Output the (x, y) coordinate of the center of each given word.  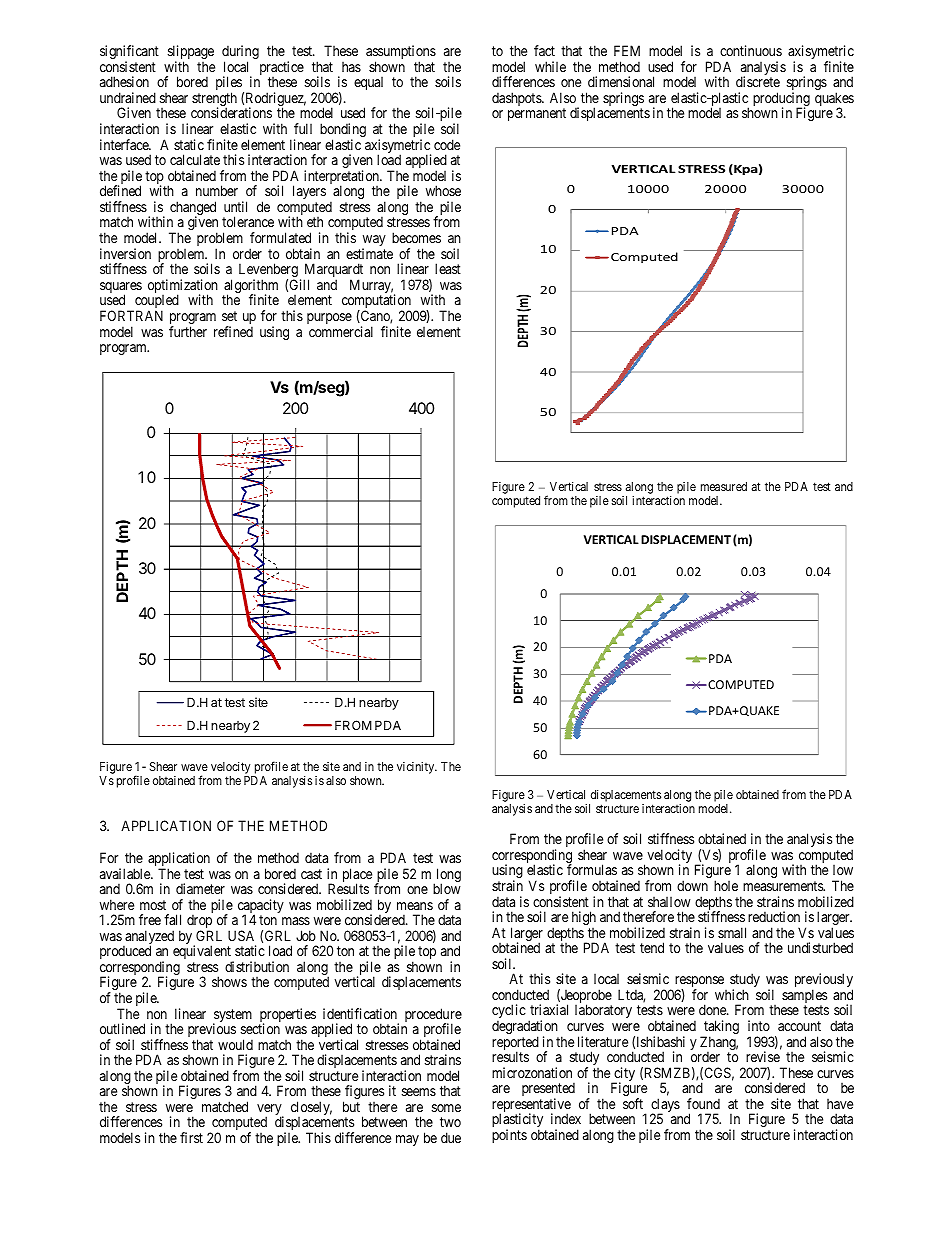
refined (233, 331)
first (191, 1137)
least (448, 268)
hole (726, 885)
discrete (758, 81)
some (446, 1108)
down (692, 885)
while (550, 66)
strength (214, 100)
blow (447, 888)
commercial (341, 331)
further (188, 331)
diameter (200, 888)
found (703, 1103)
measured (724, 486)
